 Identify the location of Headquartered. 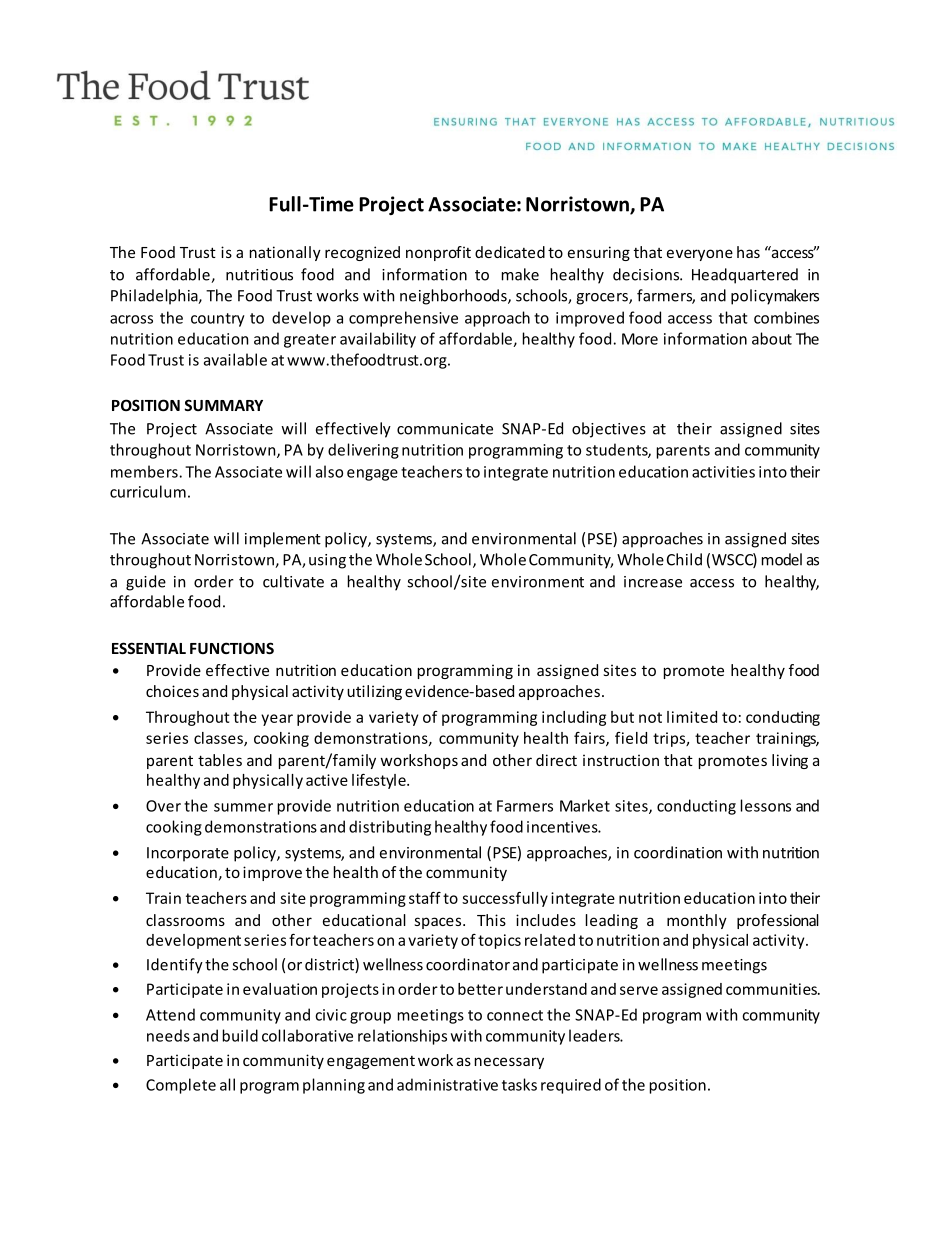
(745, 276).
